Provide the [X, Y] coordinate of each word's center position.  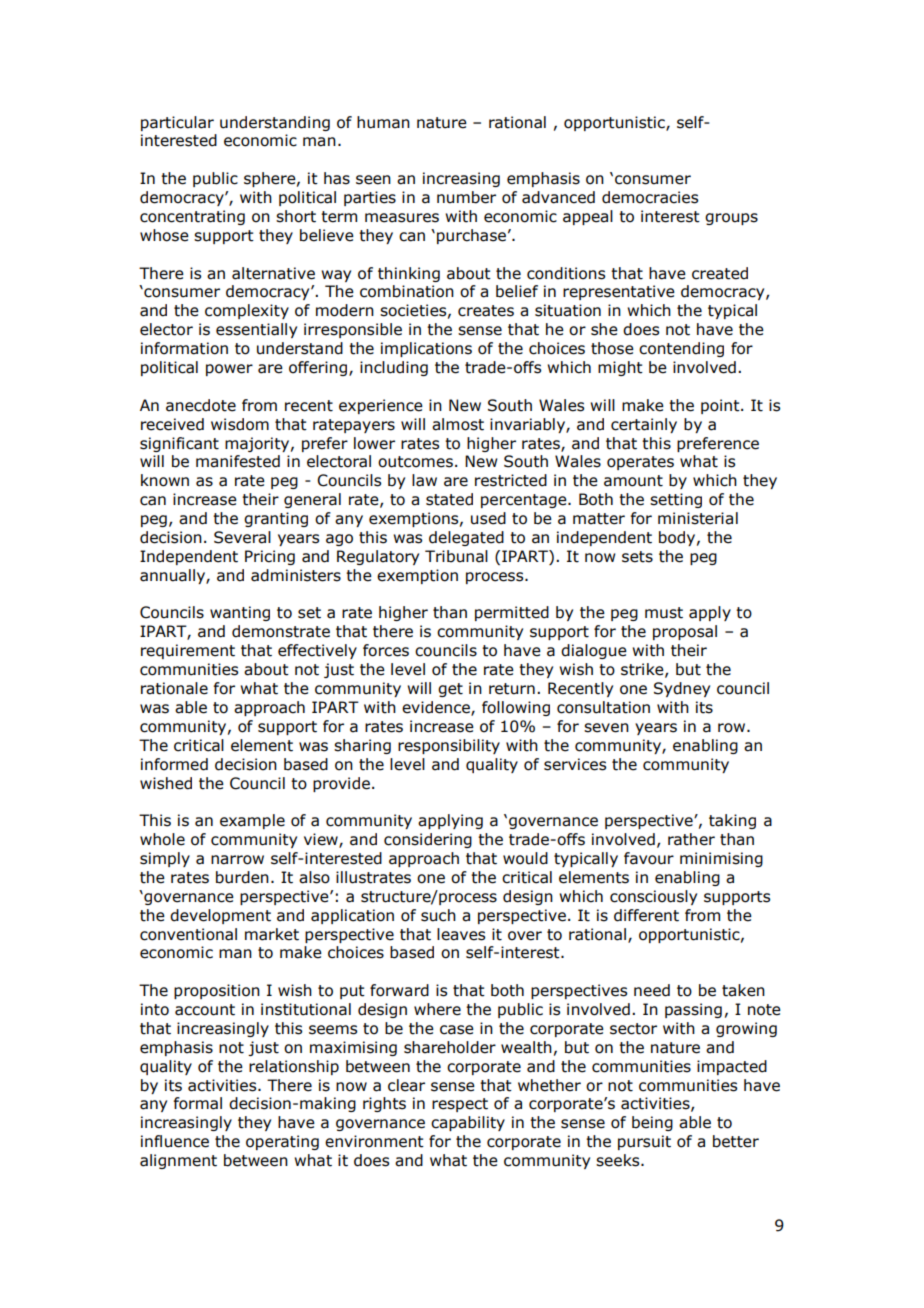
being [652, 1123]
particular [177, 123]
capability [468, 1123]
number [466, 197]
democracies [650, 197]
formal [198, 1103]
